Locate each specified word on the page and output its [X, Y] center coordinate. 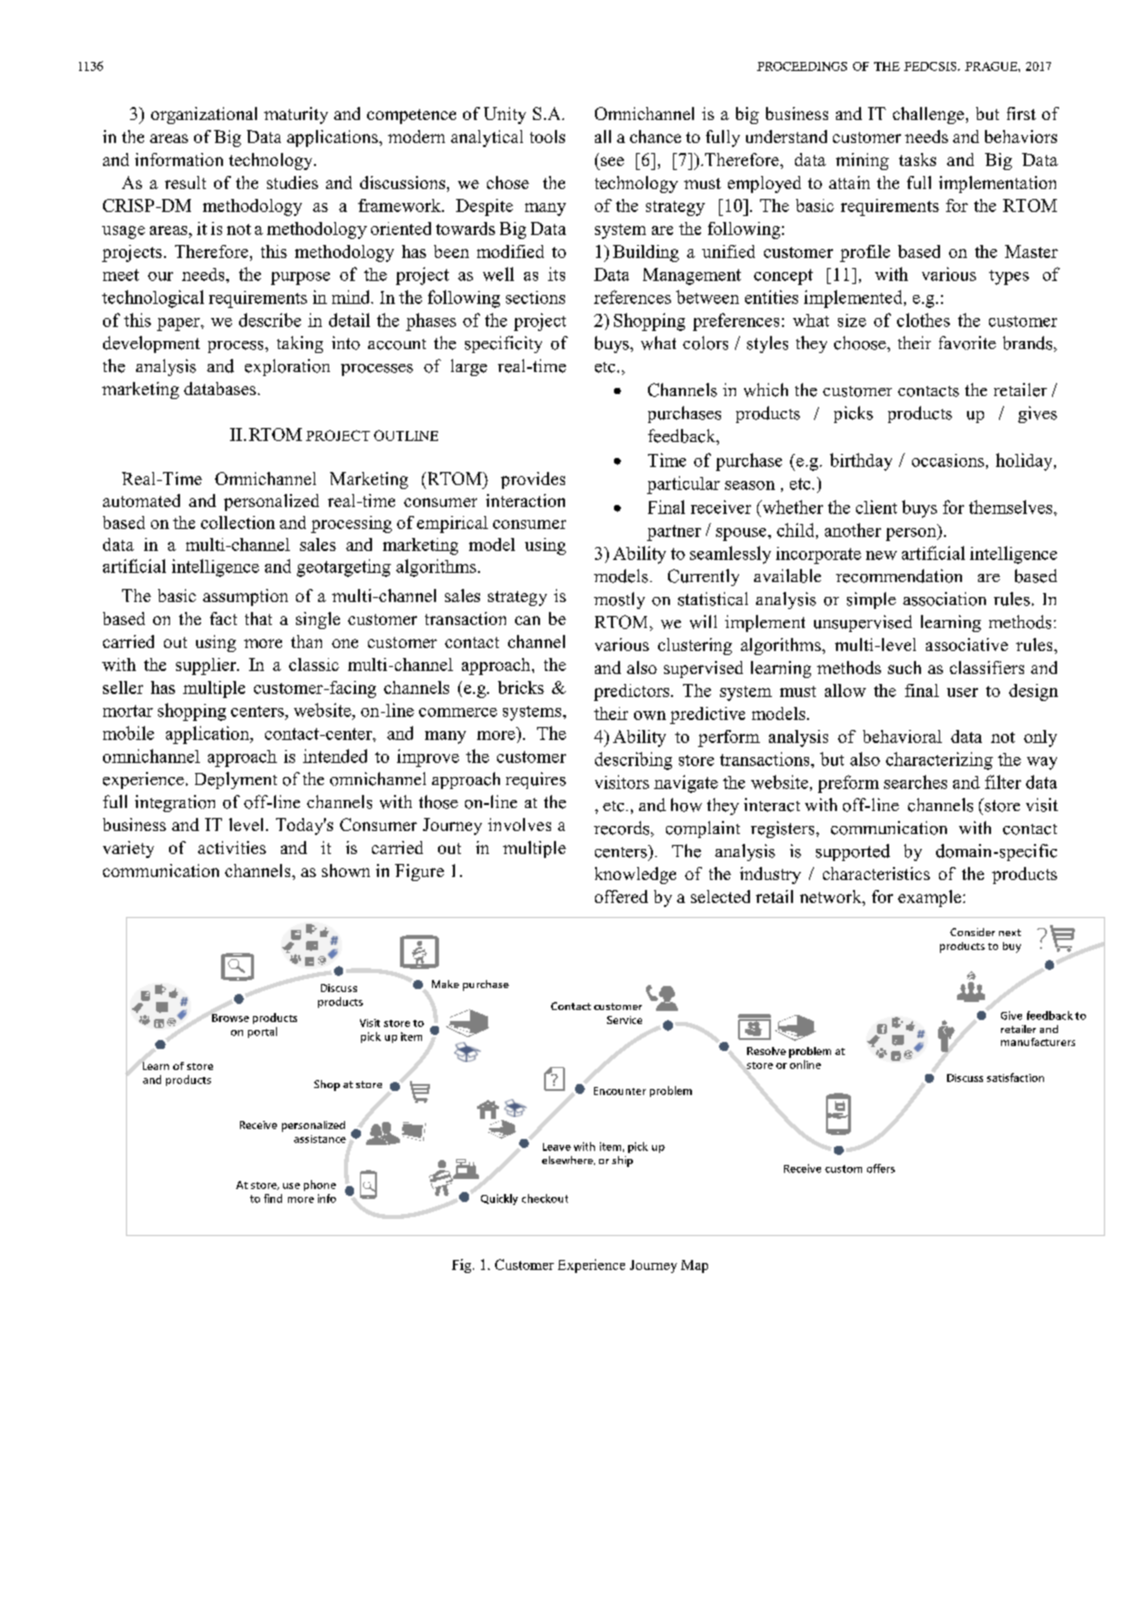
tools [547, 136]
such [904, 667]
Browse [230, 1018]
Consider [972, 932]
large [469, 367]
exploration [287, 367]
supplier [207, 666]
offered [621, 896]
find [273, 1198]
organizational [204, 115]
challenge [928, 115]
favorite [967, 343]
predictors [633, 692]
